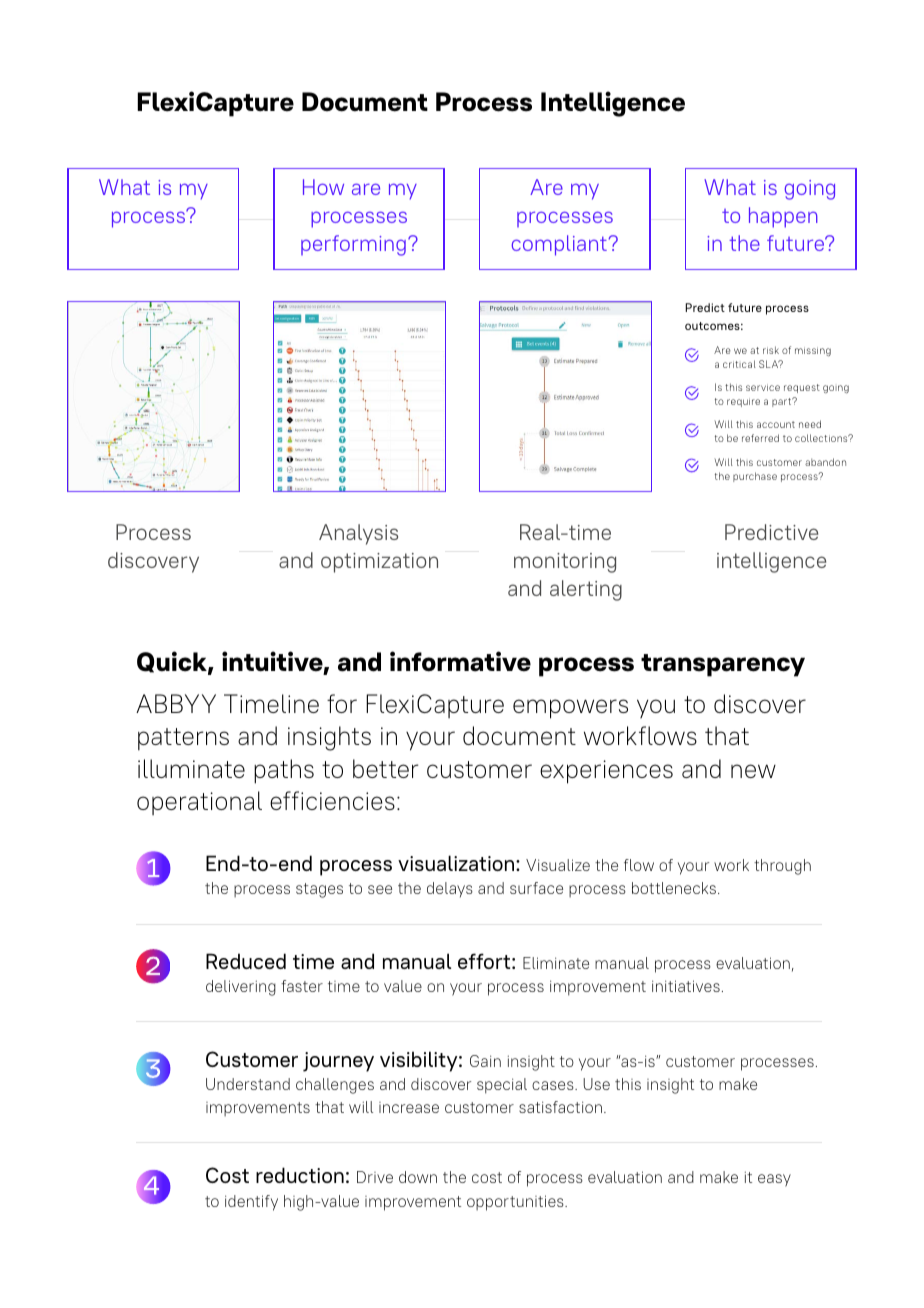 The height and width of the screenshot is (1308, 924). I want to click on informative, so click(460, 661).
